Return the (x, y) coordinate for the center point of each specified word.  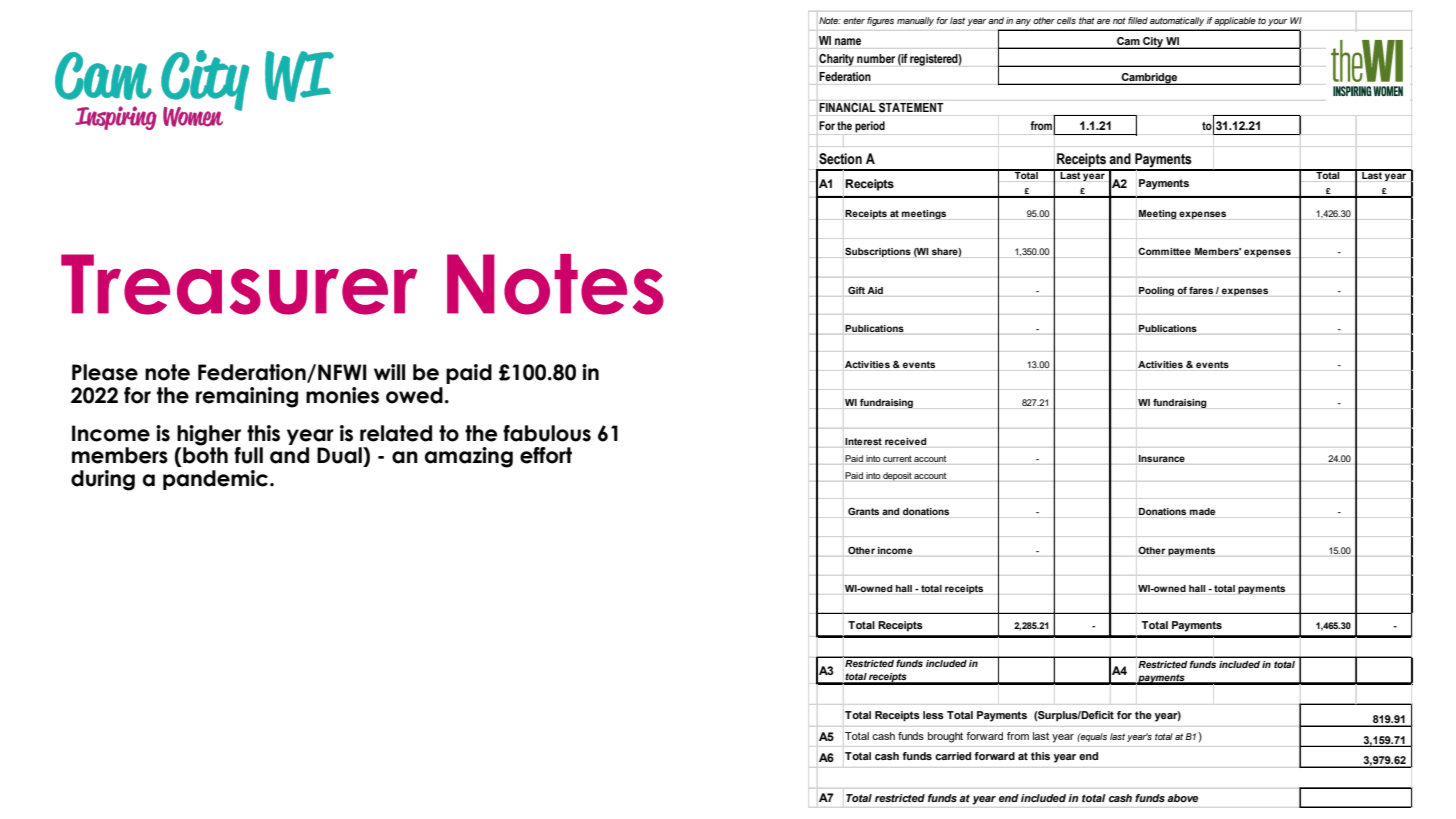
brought (945, 737)
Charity (836, 60)
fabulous (547, 433)
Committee (1164, 251)
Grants (863, 511)
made (1202, 511)
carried (953, 756)
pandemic (217, 480)
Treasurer (239, 284)
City (1153, 43)
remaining (247, 397)
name (848, 41)
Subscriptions (878, 252)
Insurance (1162, 458)
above (1182, 798)
